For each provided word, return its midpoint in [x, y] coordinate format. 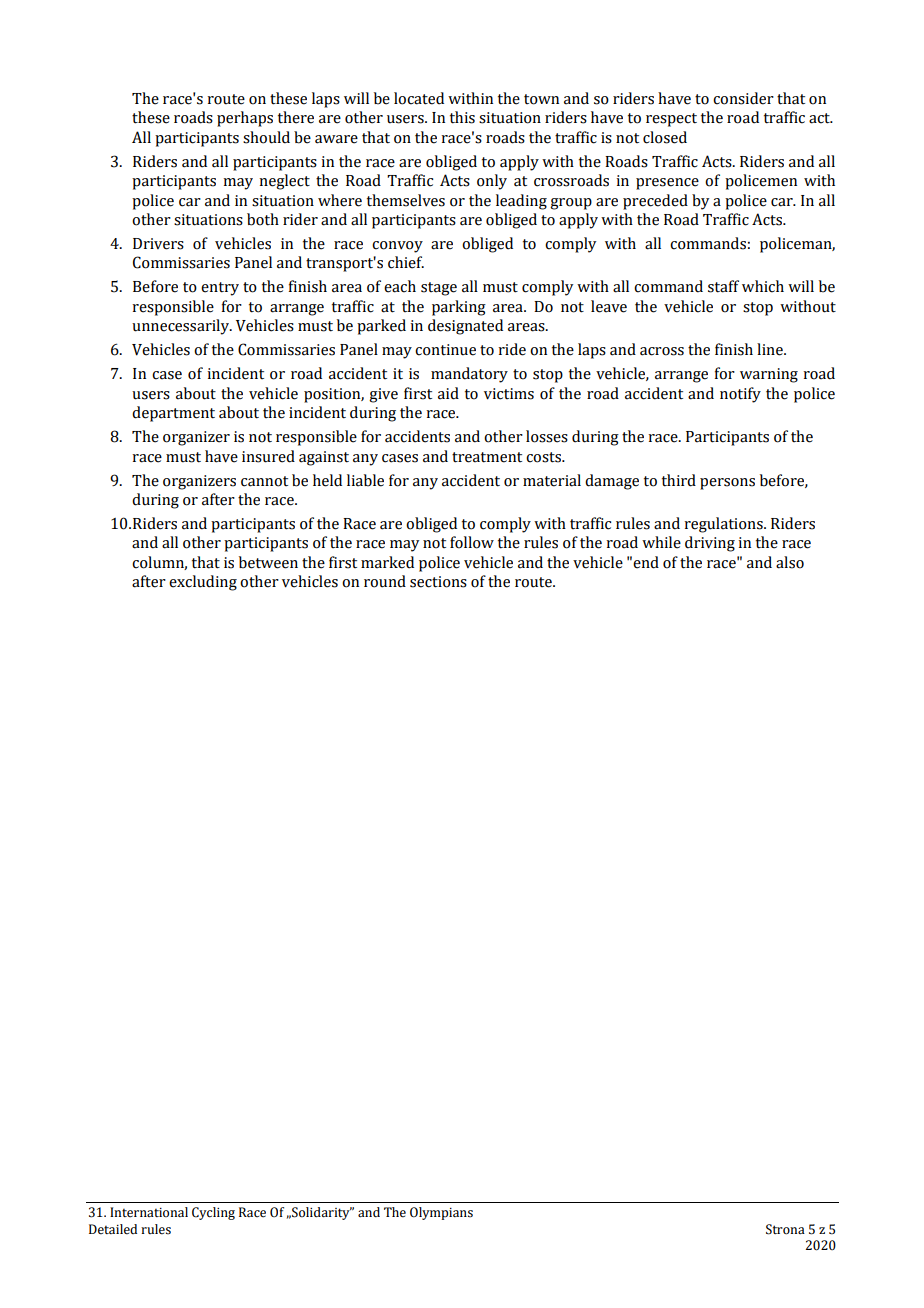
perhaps [245, 119]
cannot [264, 481]
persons [727, 484]
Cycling [213, 1213]
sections [438, 582]
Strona [785, 1229]
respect [671, 120]
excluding [203, 583]
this [462, 117]
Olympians [441, 1213]
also [790, 562]
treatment [487, 457]
